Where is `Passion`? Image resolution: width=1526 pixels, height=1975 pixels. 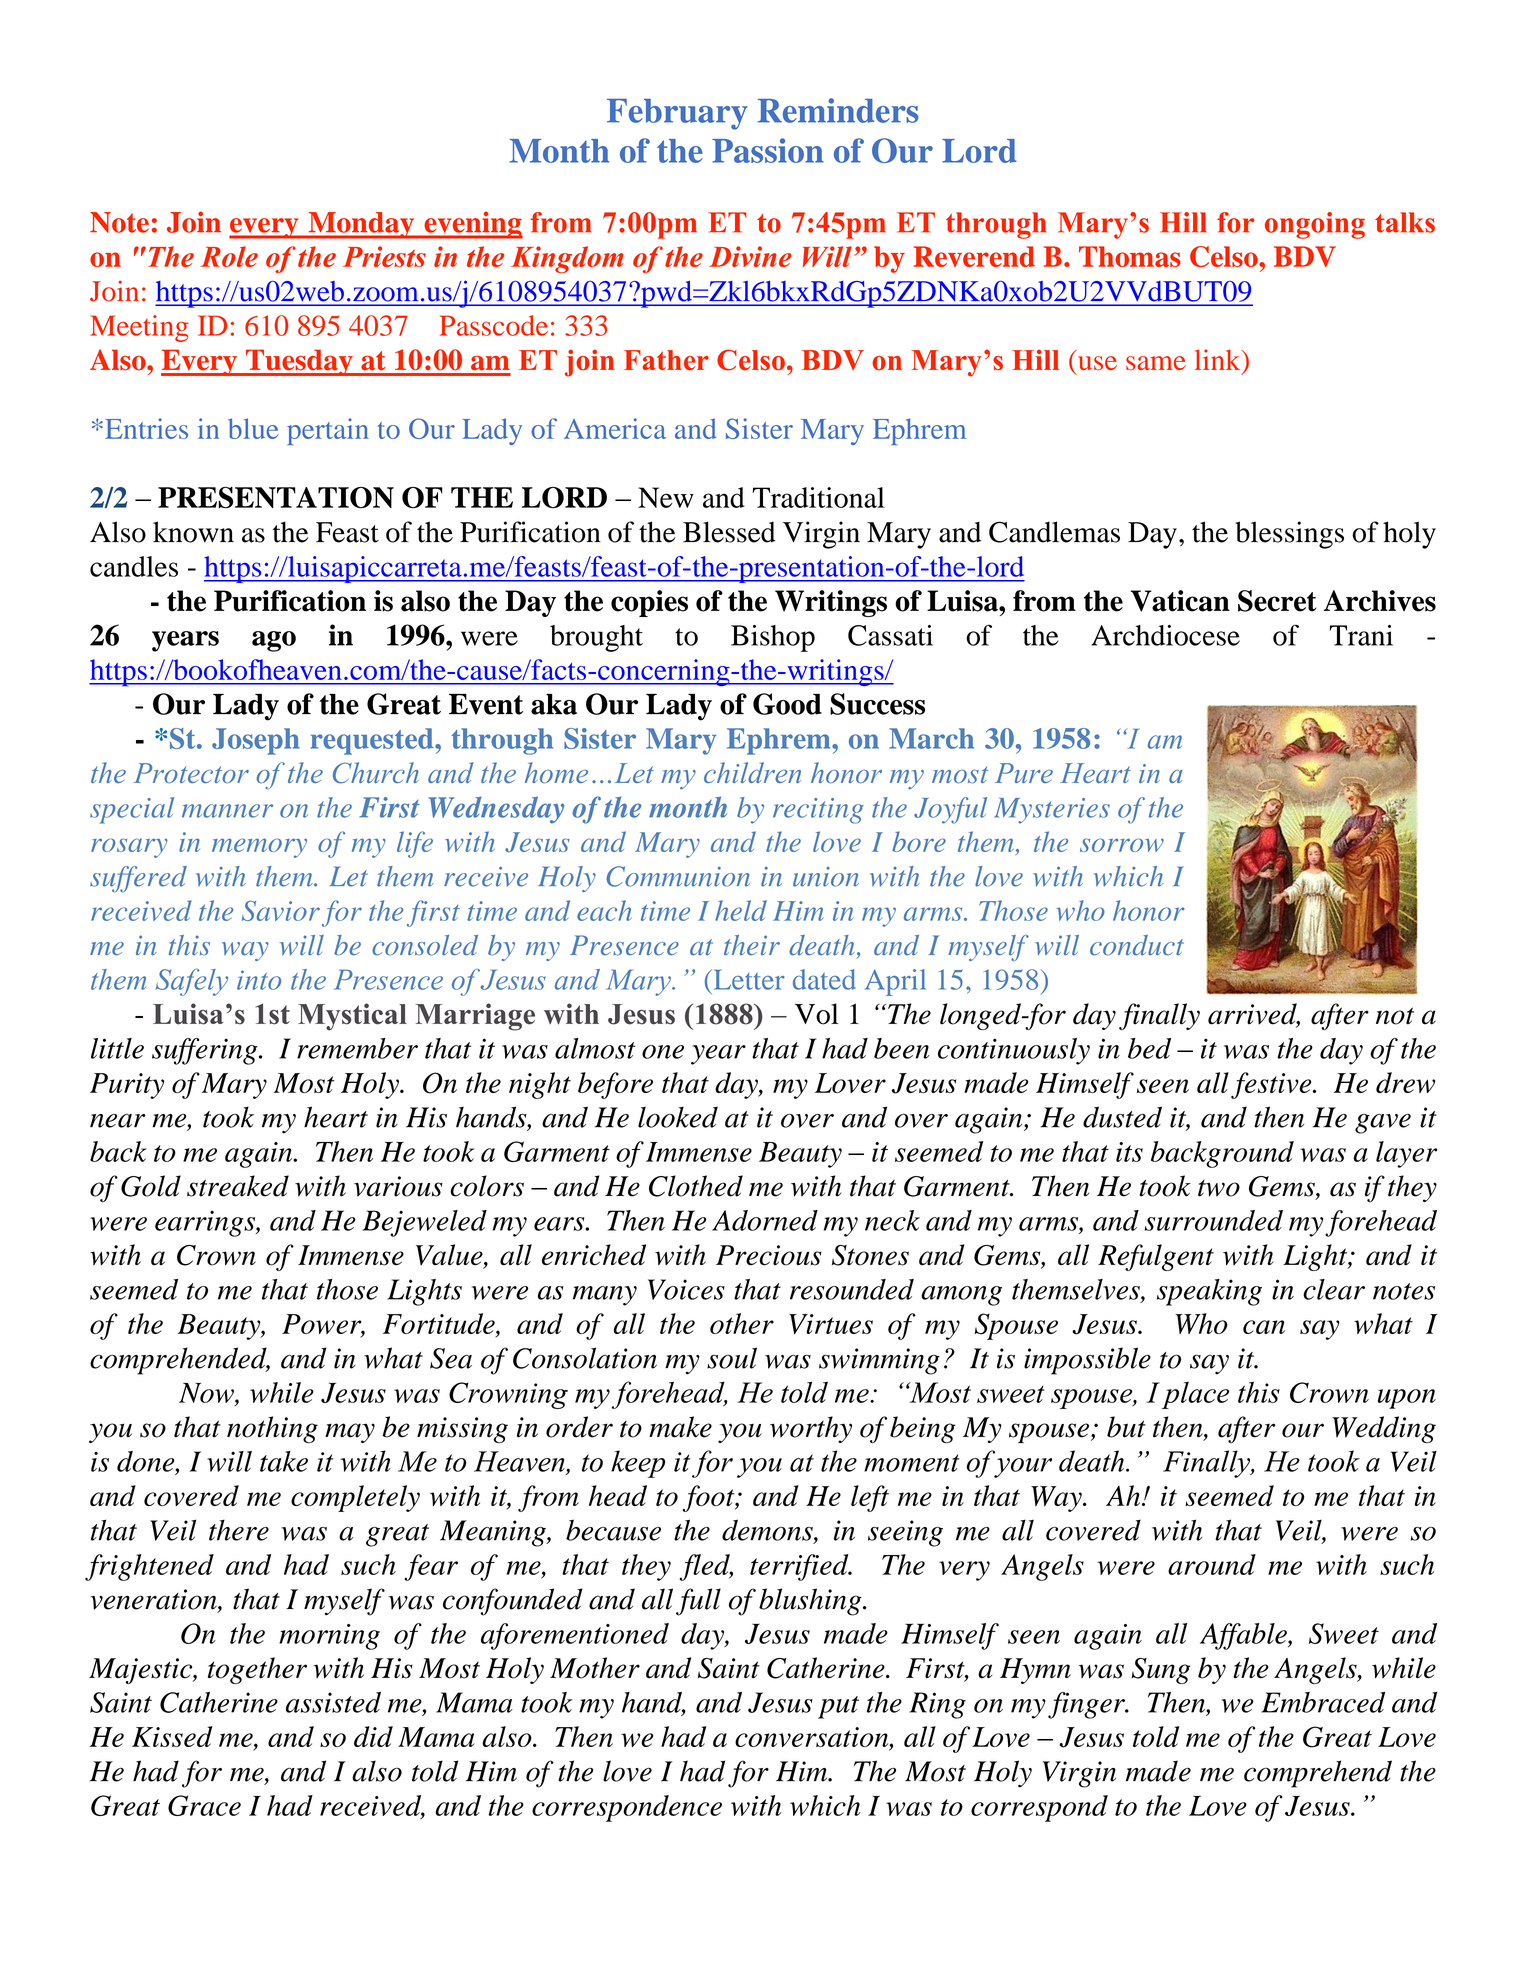
Passion is located at coordinates (768, 150).
